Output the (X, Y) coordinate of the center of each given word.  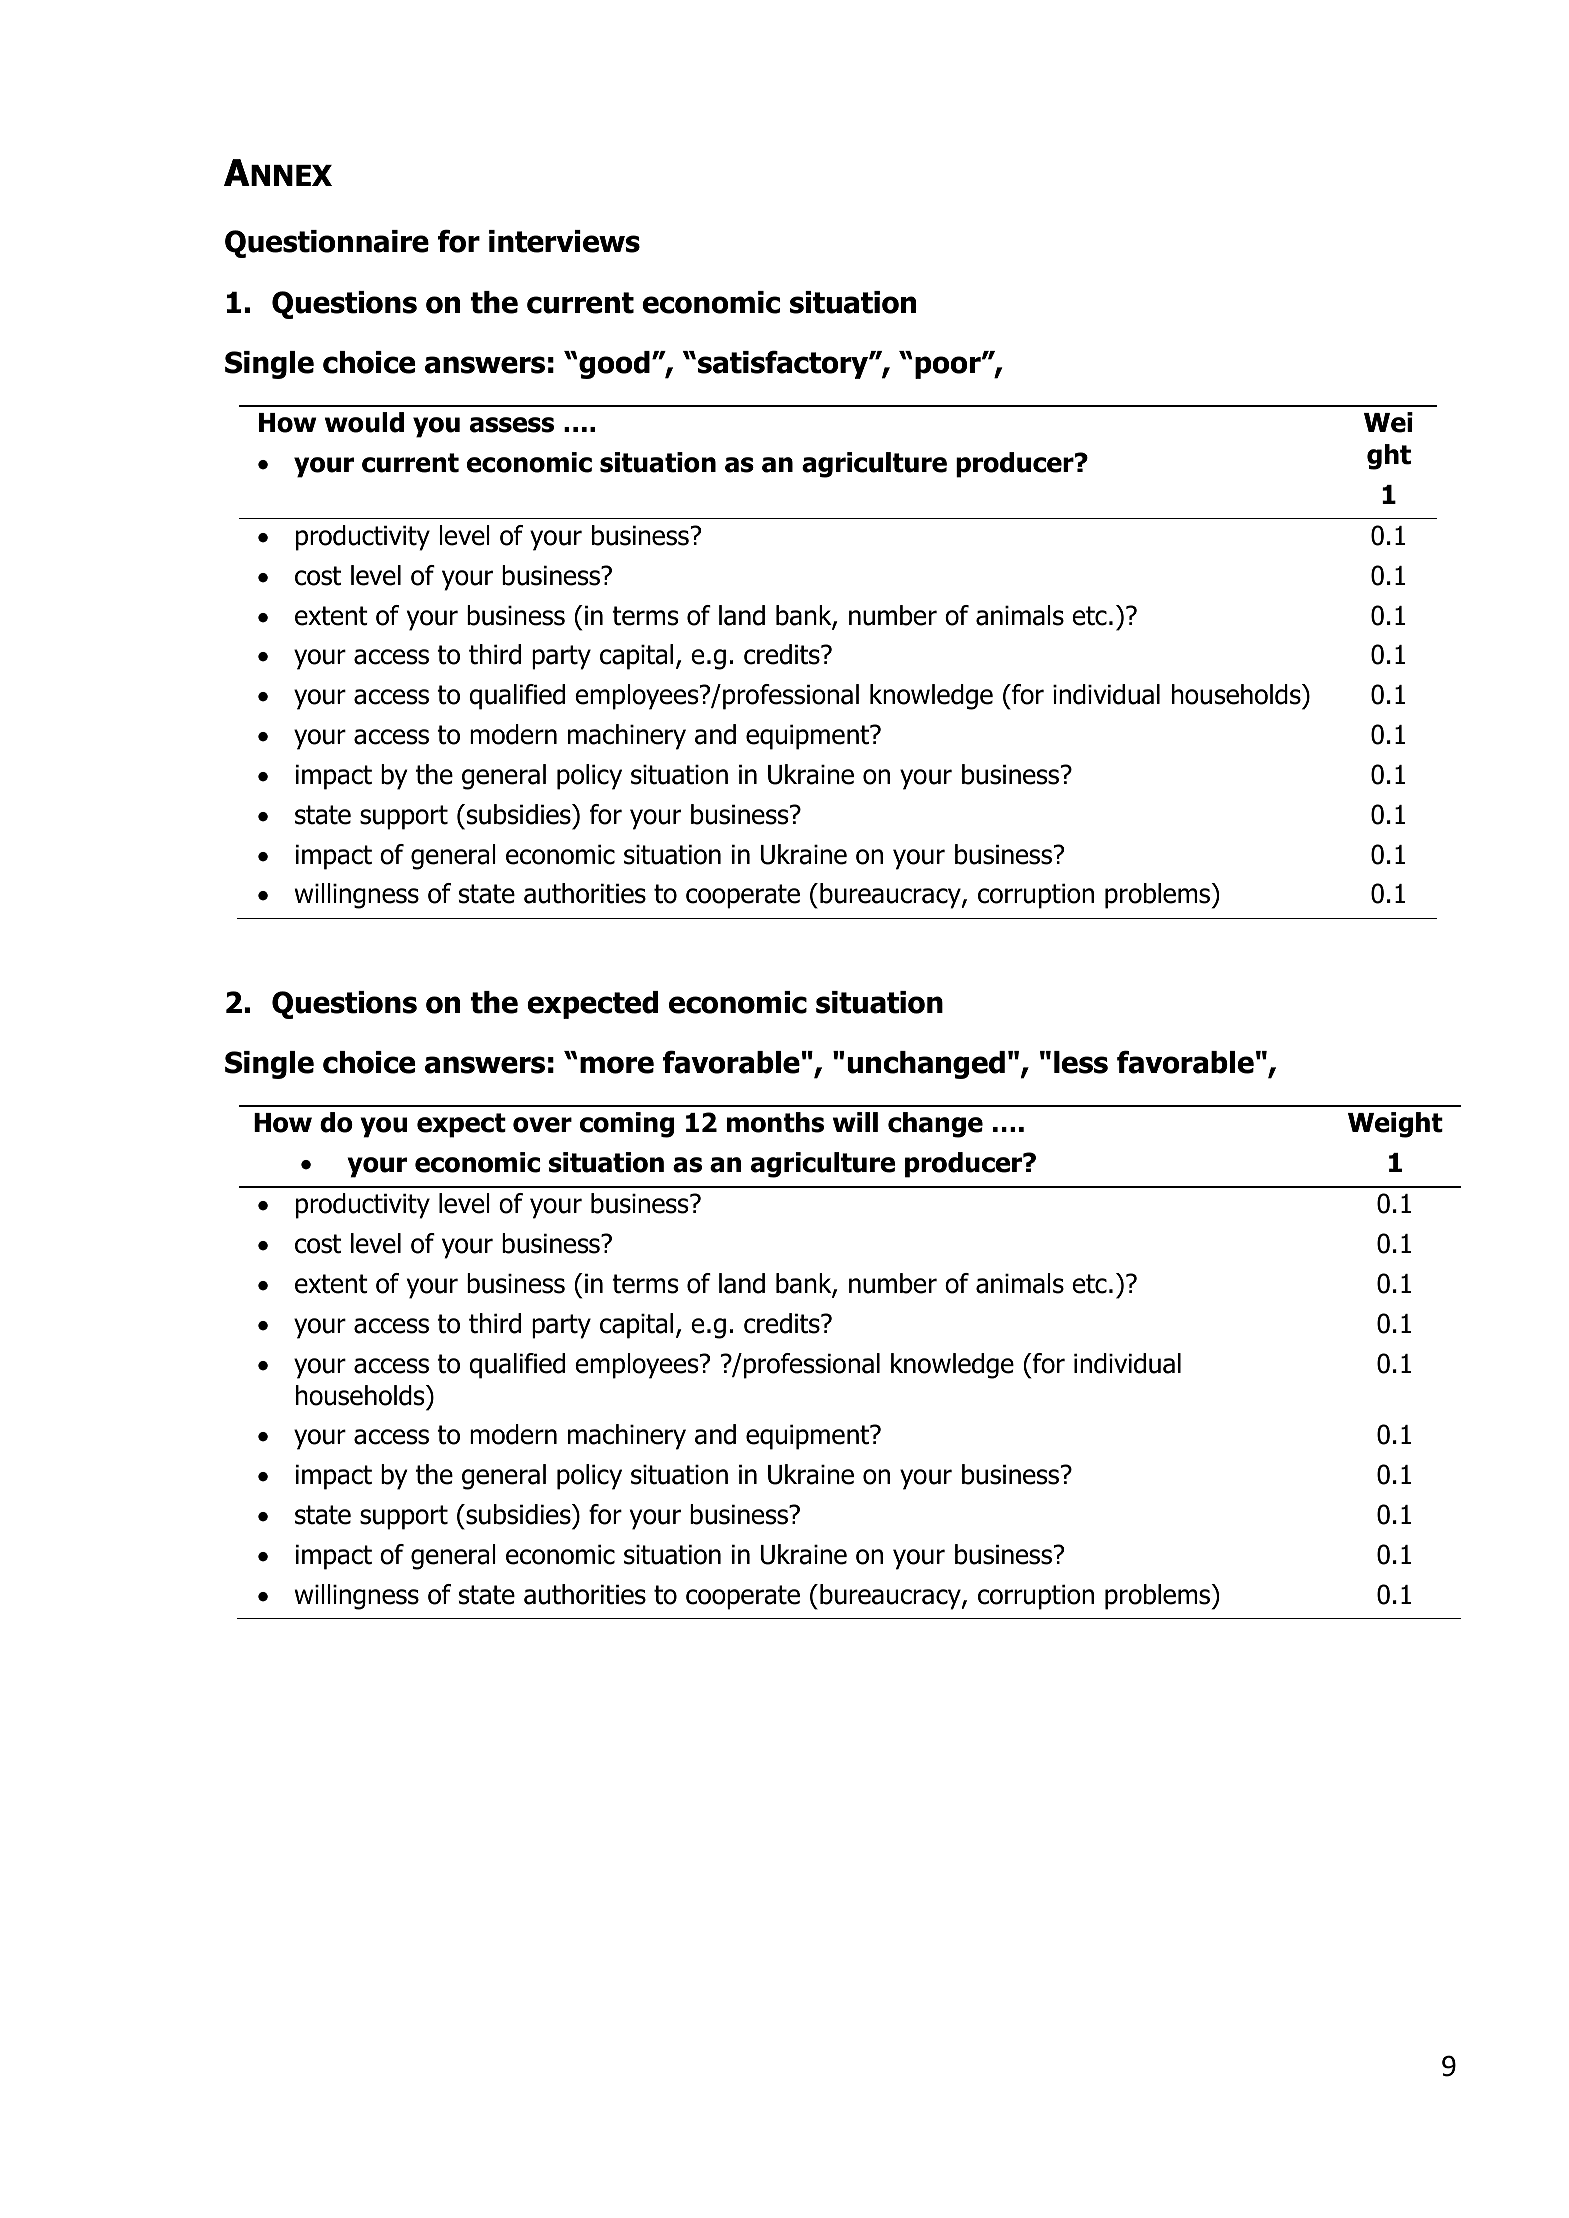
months (775, 1122)
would (364, 422)
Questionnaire (327, 244)
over (542, 1125)
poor (949, 367)
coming (627, 1125)
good (614, 365)
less (1081, 1062)
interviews (564, 241)
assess (512, 425)
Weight (1395, 1125)
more (617, 1065)
